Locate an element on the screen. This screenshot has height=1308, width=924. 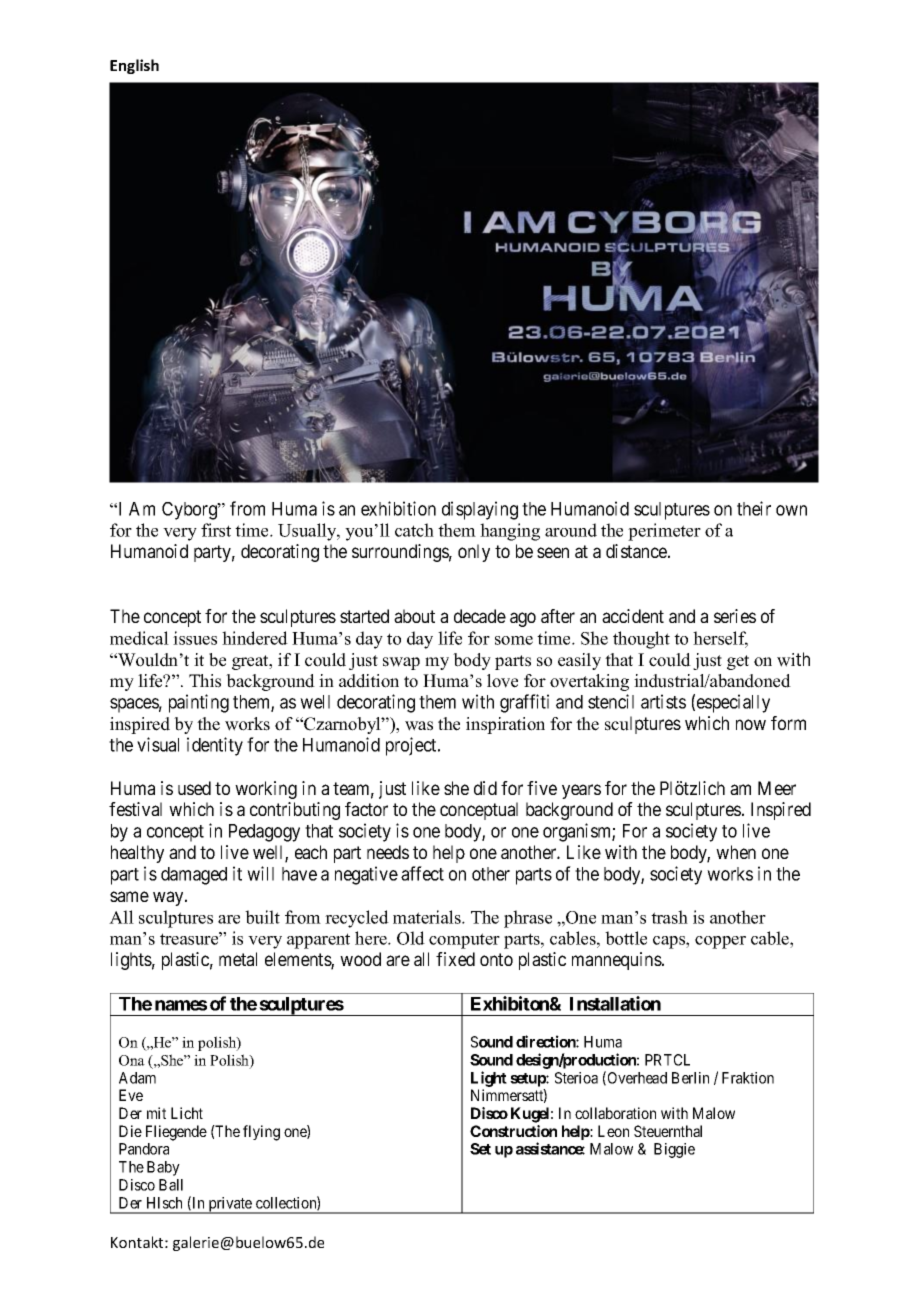
English is located at coordinates (134, 66).
